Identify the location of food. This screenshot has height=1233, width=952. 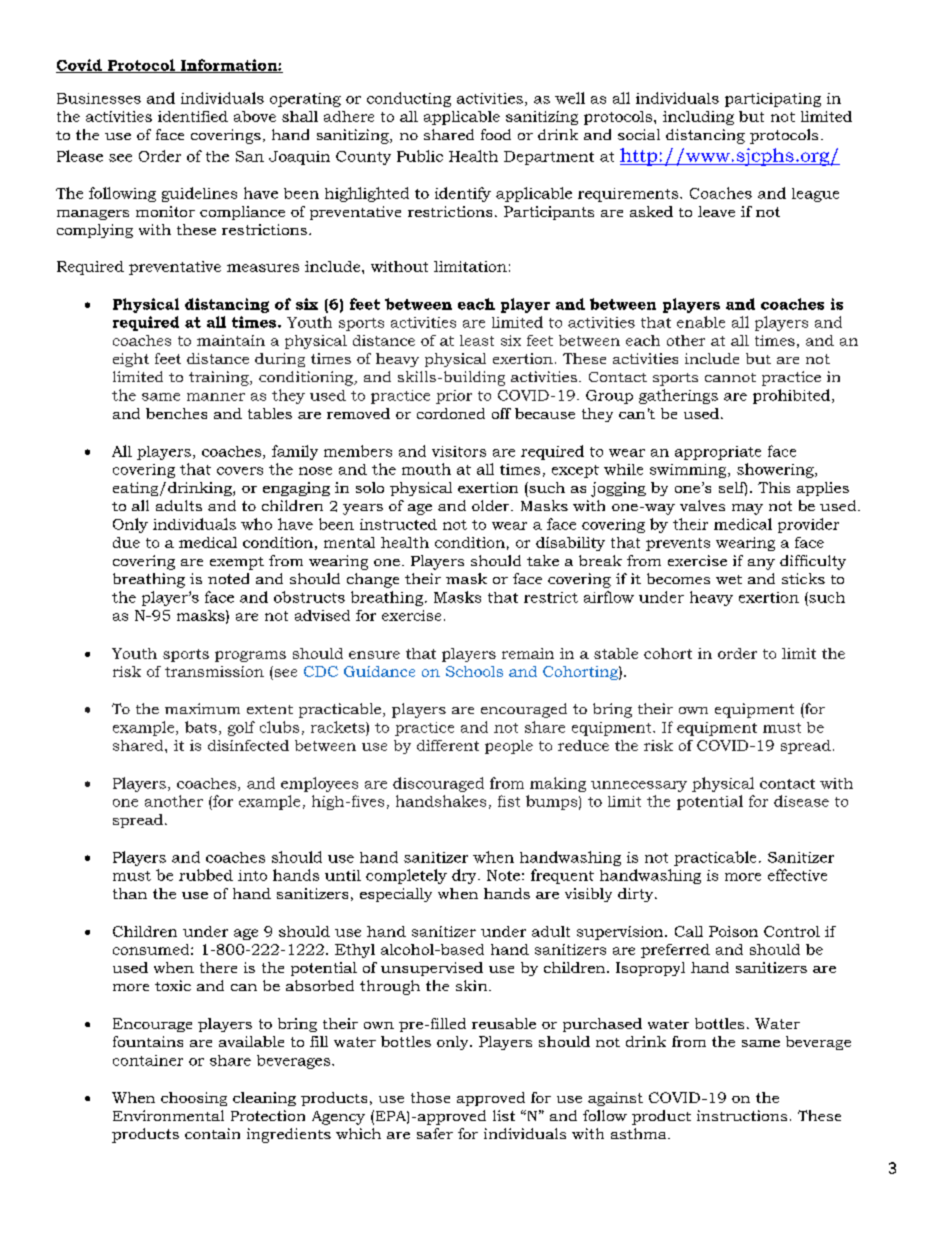
(496, 134).
